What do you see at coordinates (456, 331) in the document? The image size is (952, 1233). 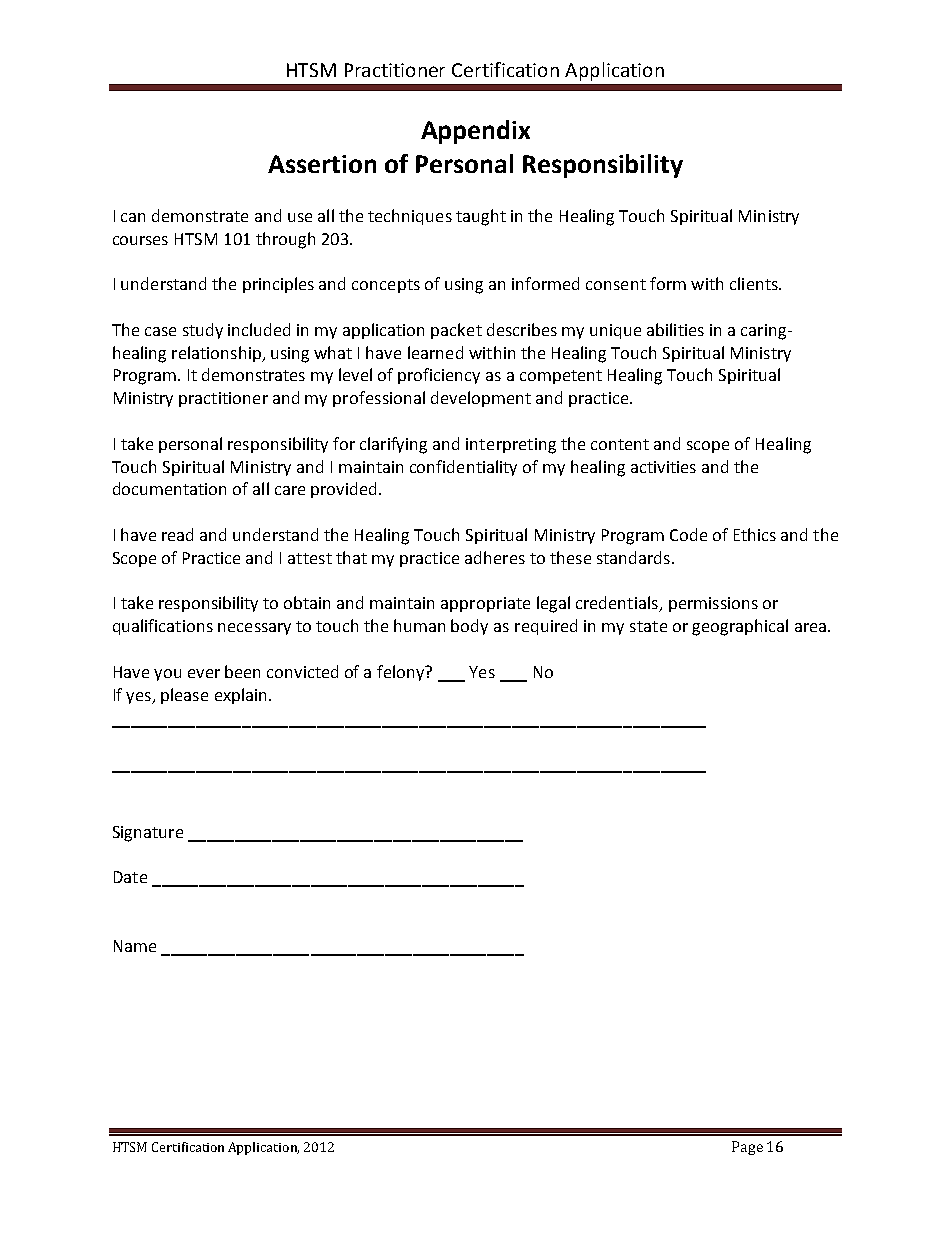 I see `packet` at bounding box center [456, 331].
